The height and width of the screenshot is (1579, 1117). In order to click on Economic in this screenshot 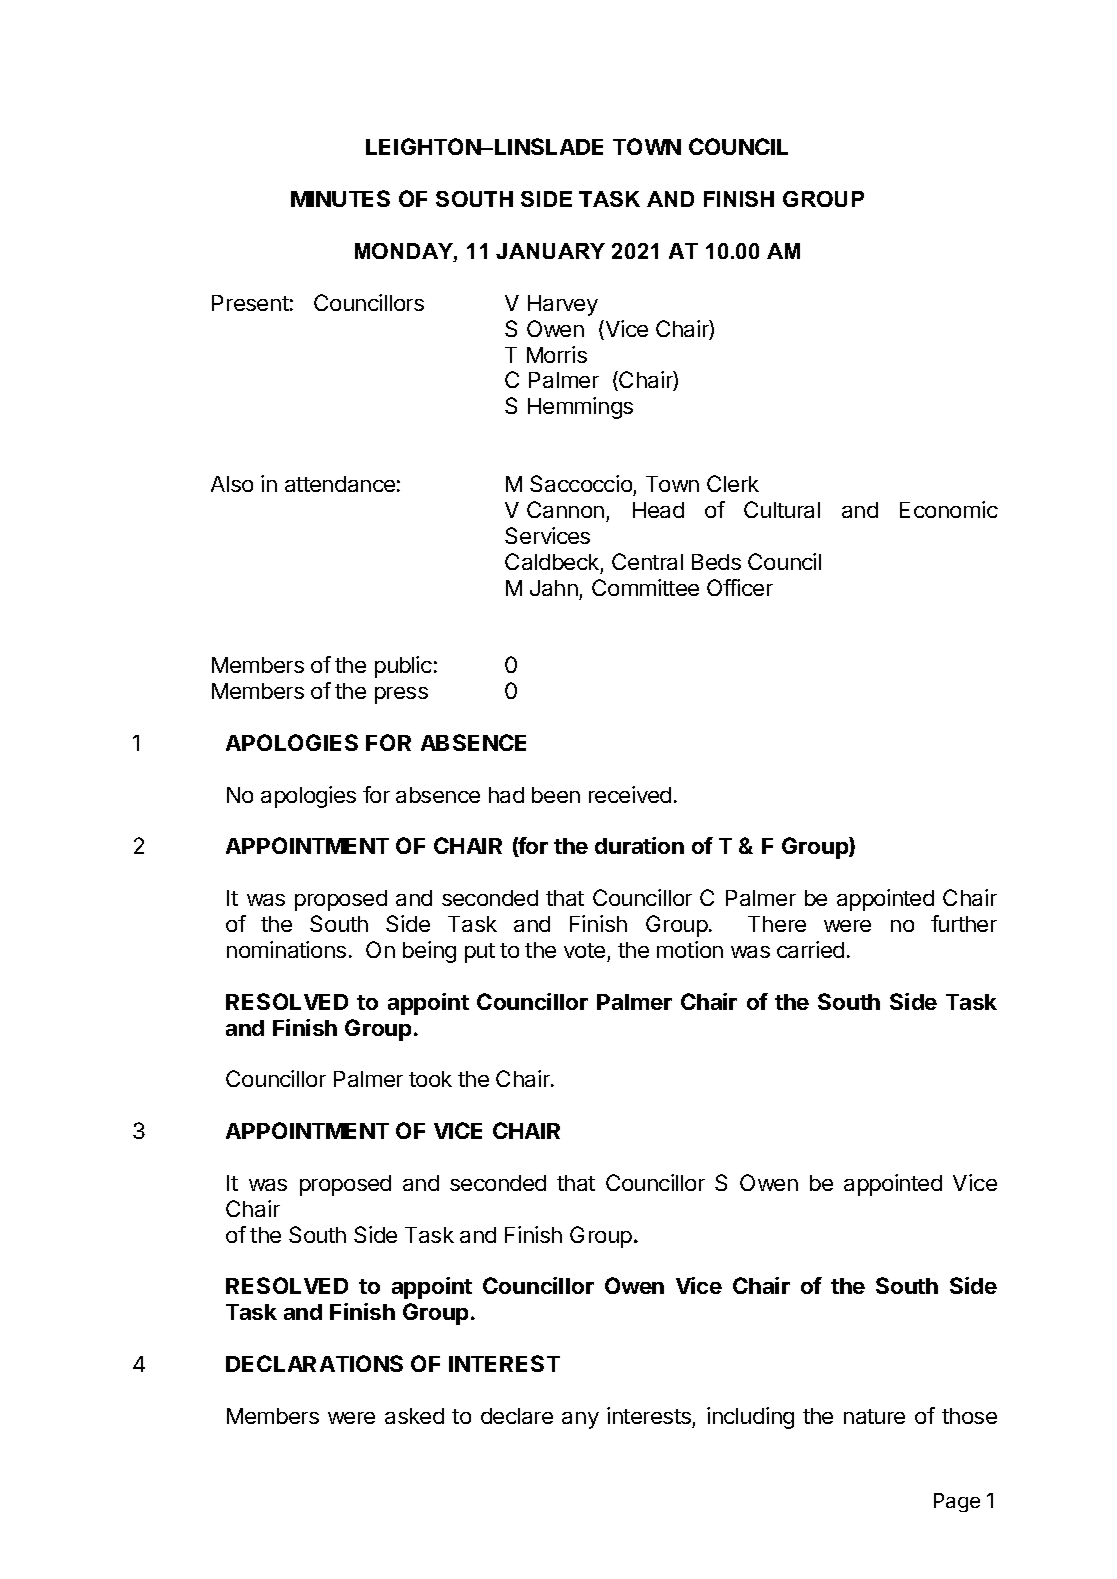, I will do `click(949, 509)`.
